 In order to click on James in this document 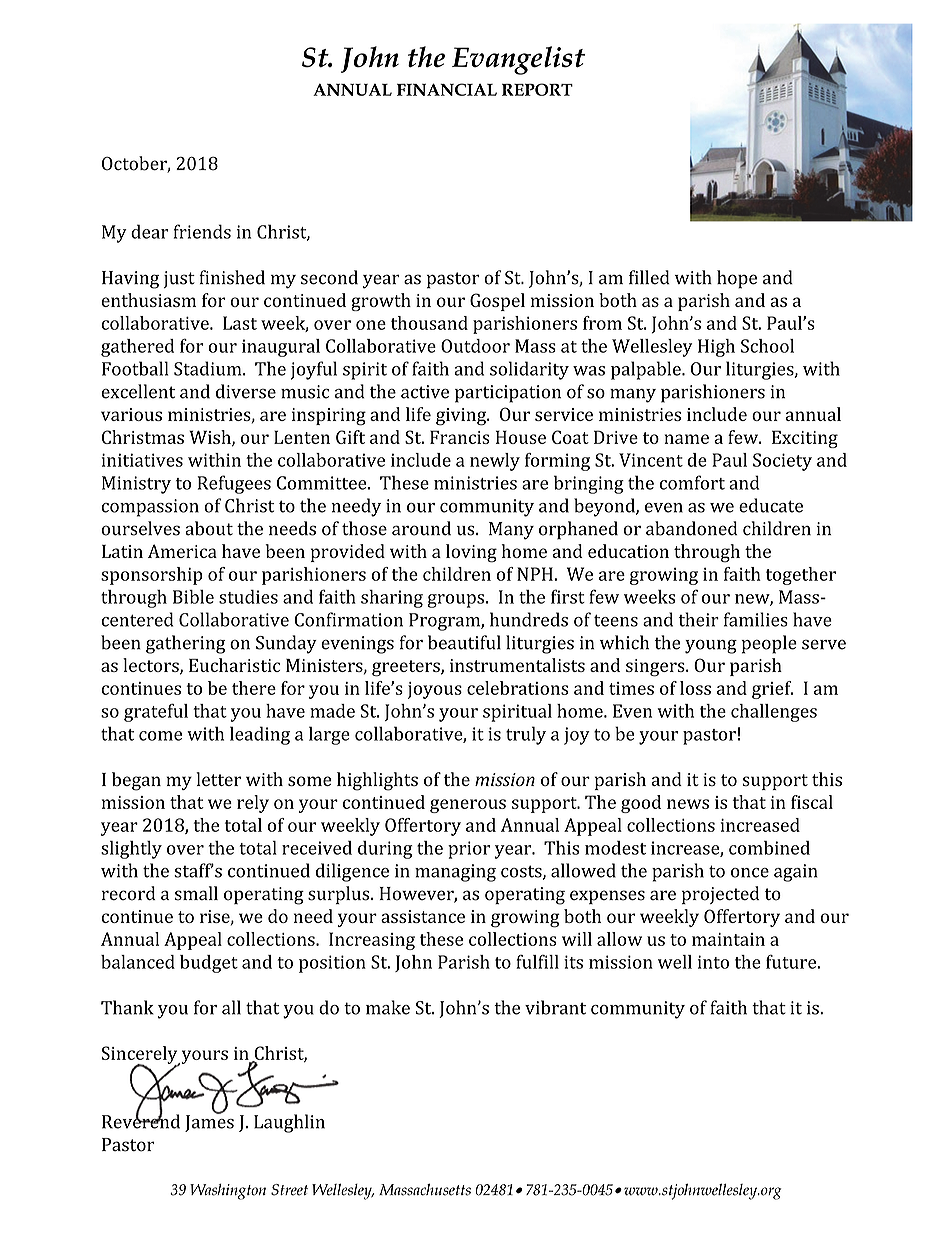, I will do `click(209, 1122)`.
